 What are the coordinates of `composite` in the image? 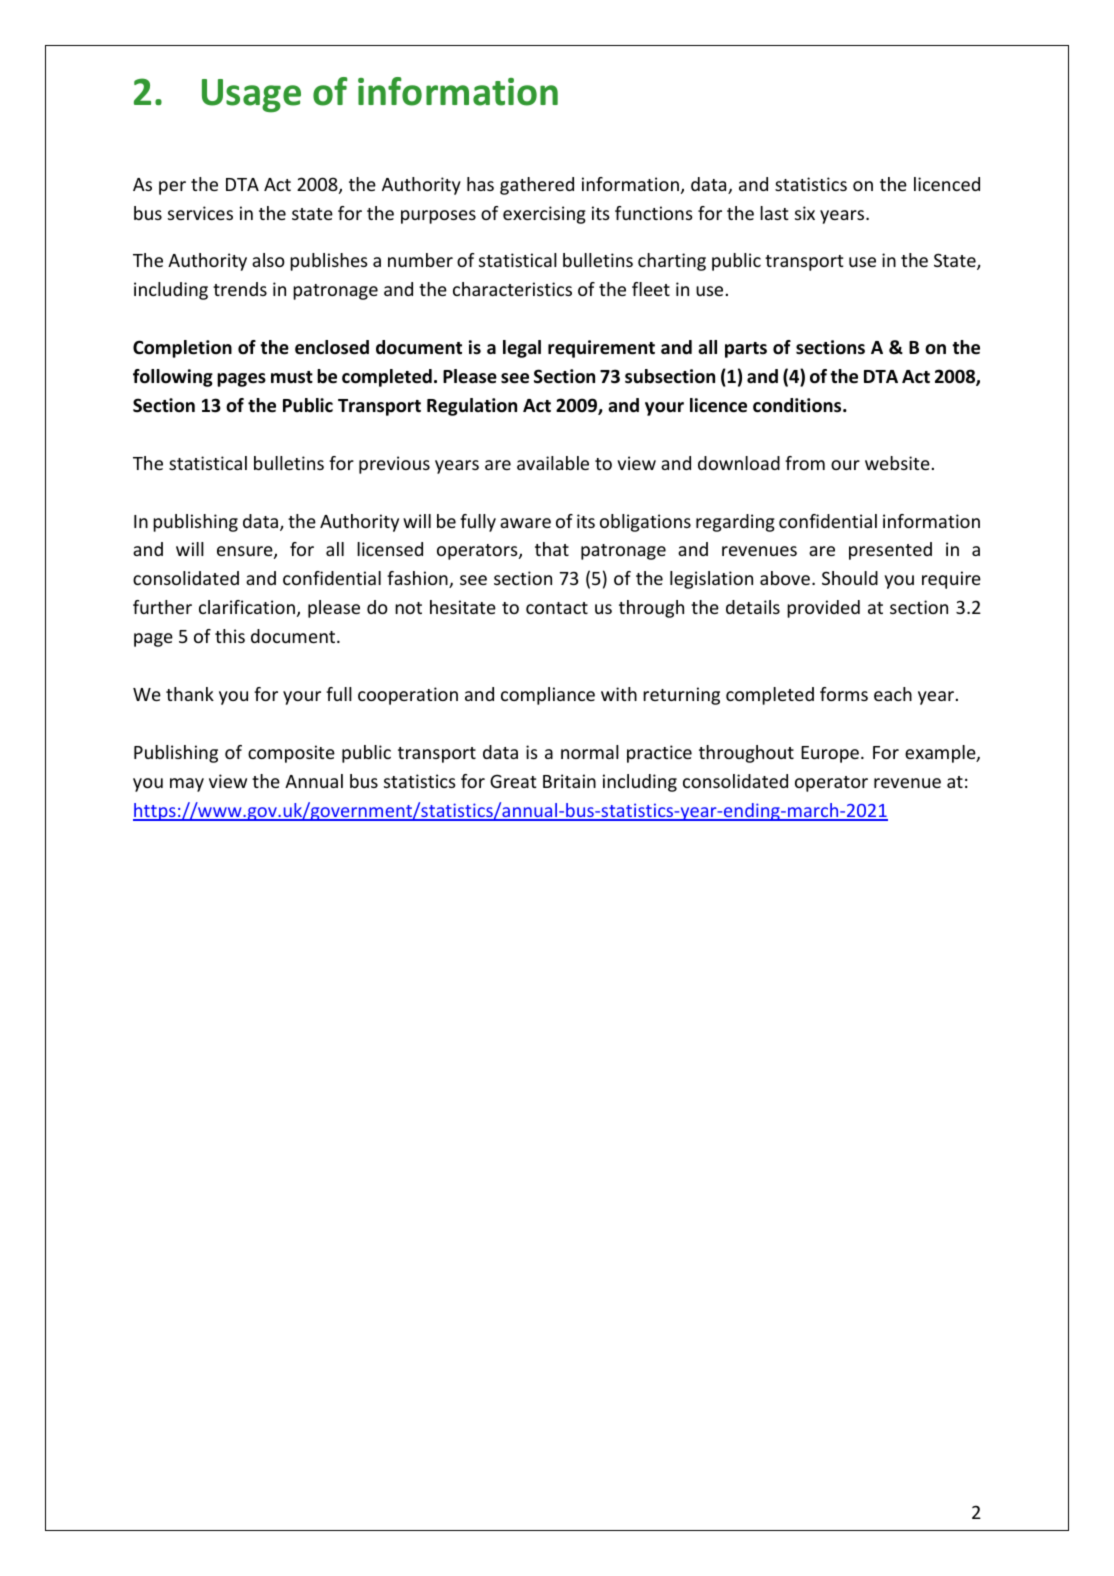 It's located at (291, 754).
